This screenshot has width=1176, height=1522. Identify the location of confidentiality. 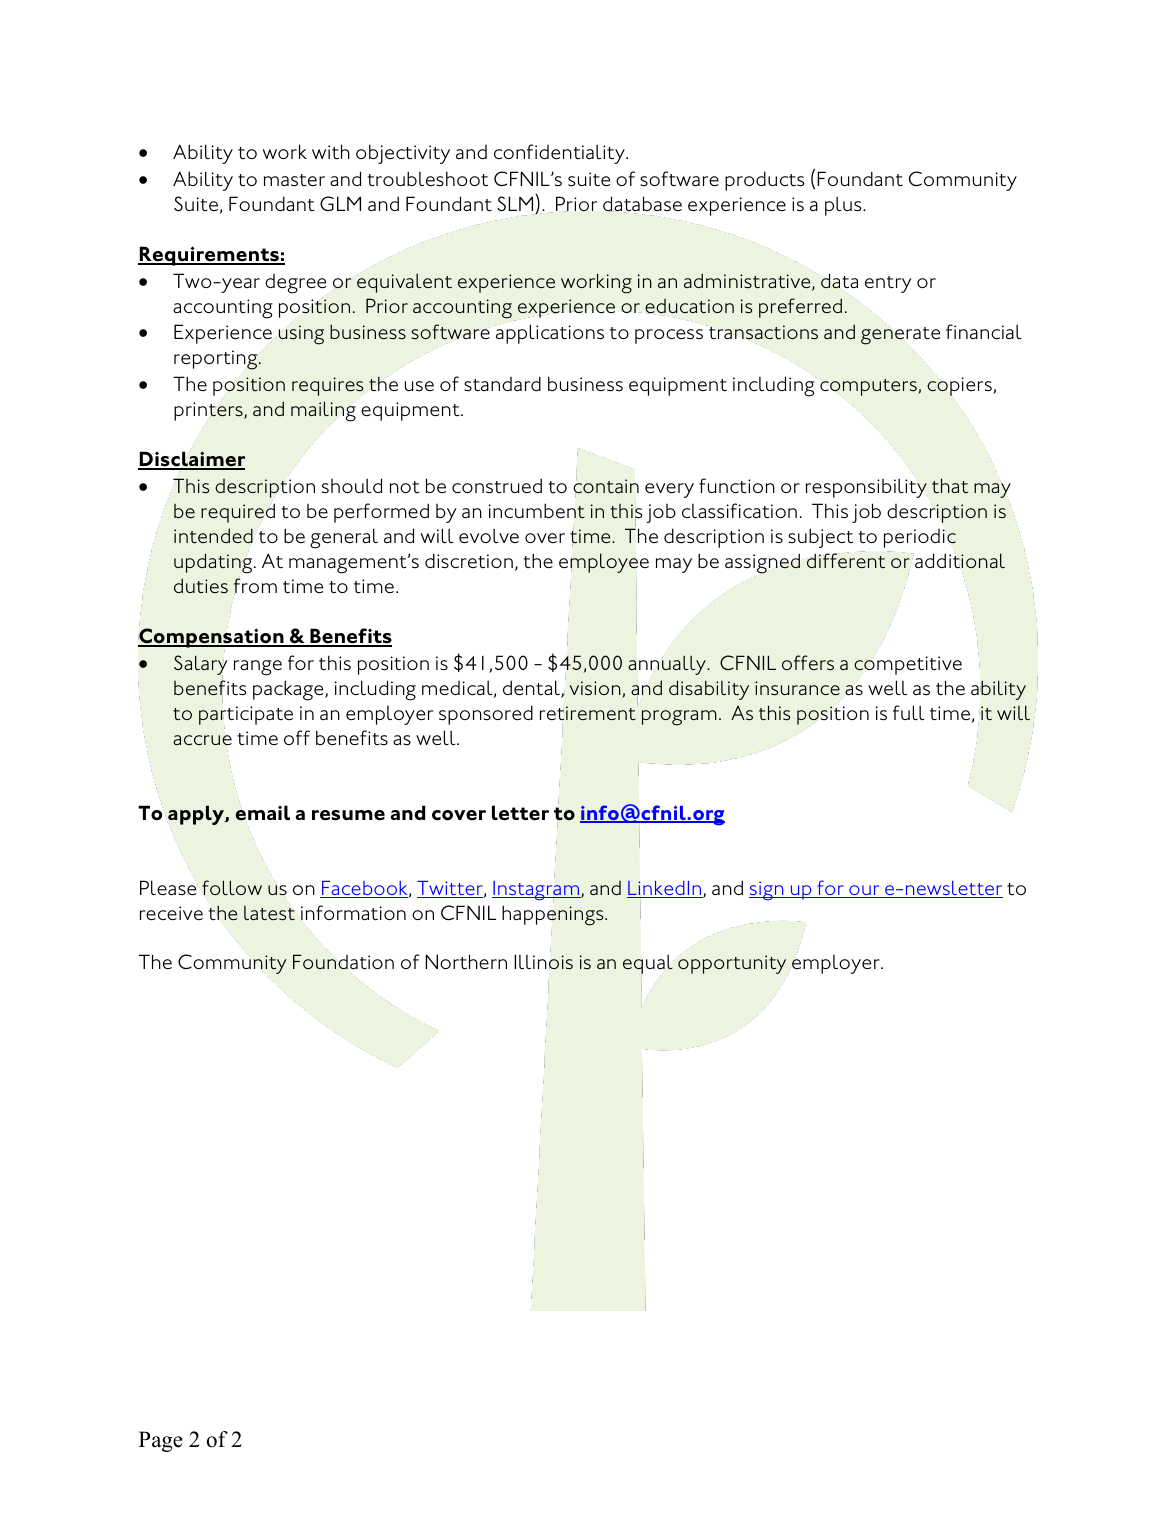
(560, 154).
